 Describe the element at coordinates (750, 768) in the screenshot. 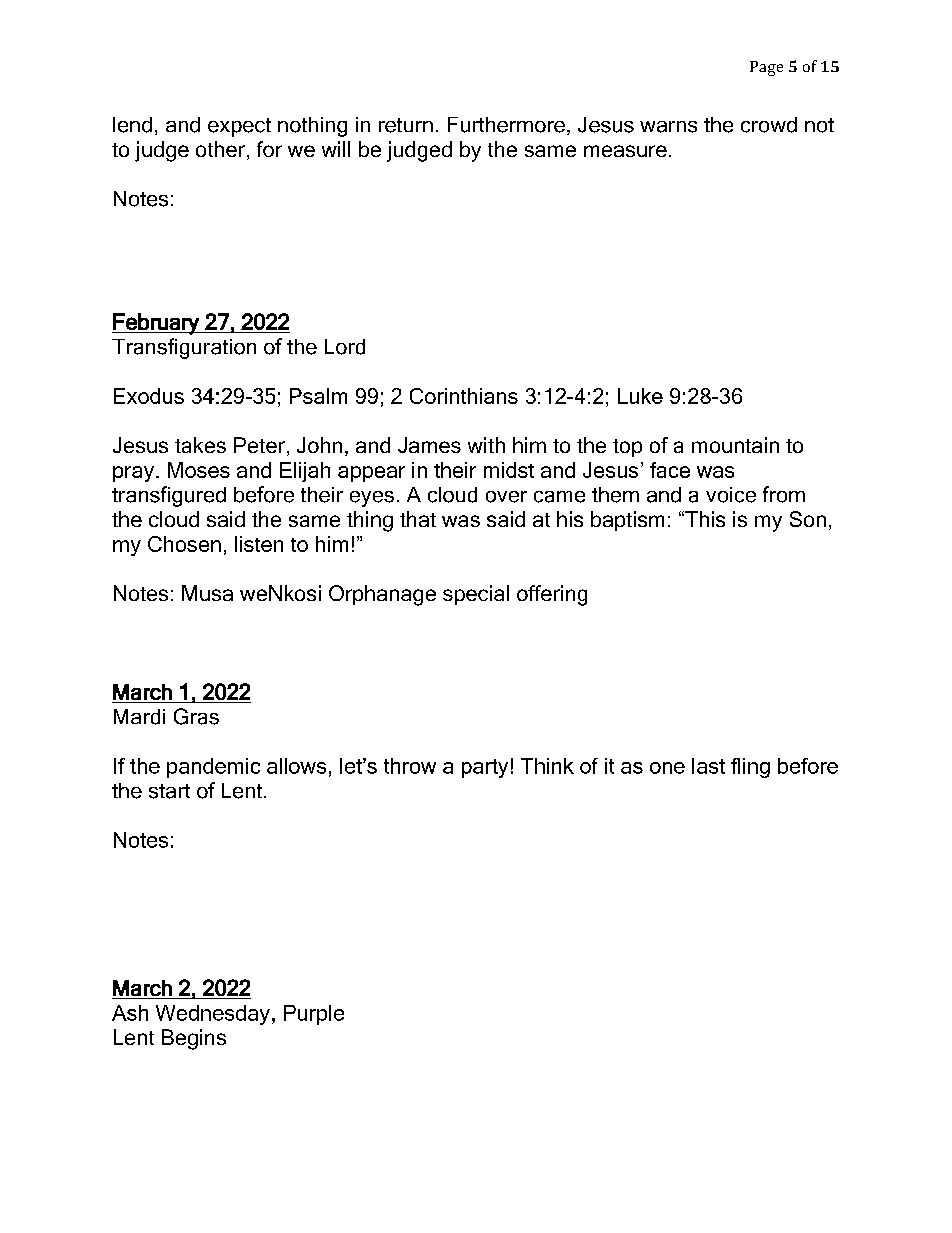

I see `fling` at that location.
